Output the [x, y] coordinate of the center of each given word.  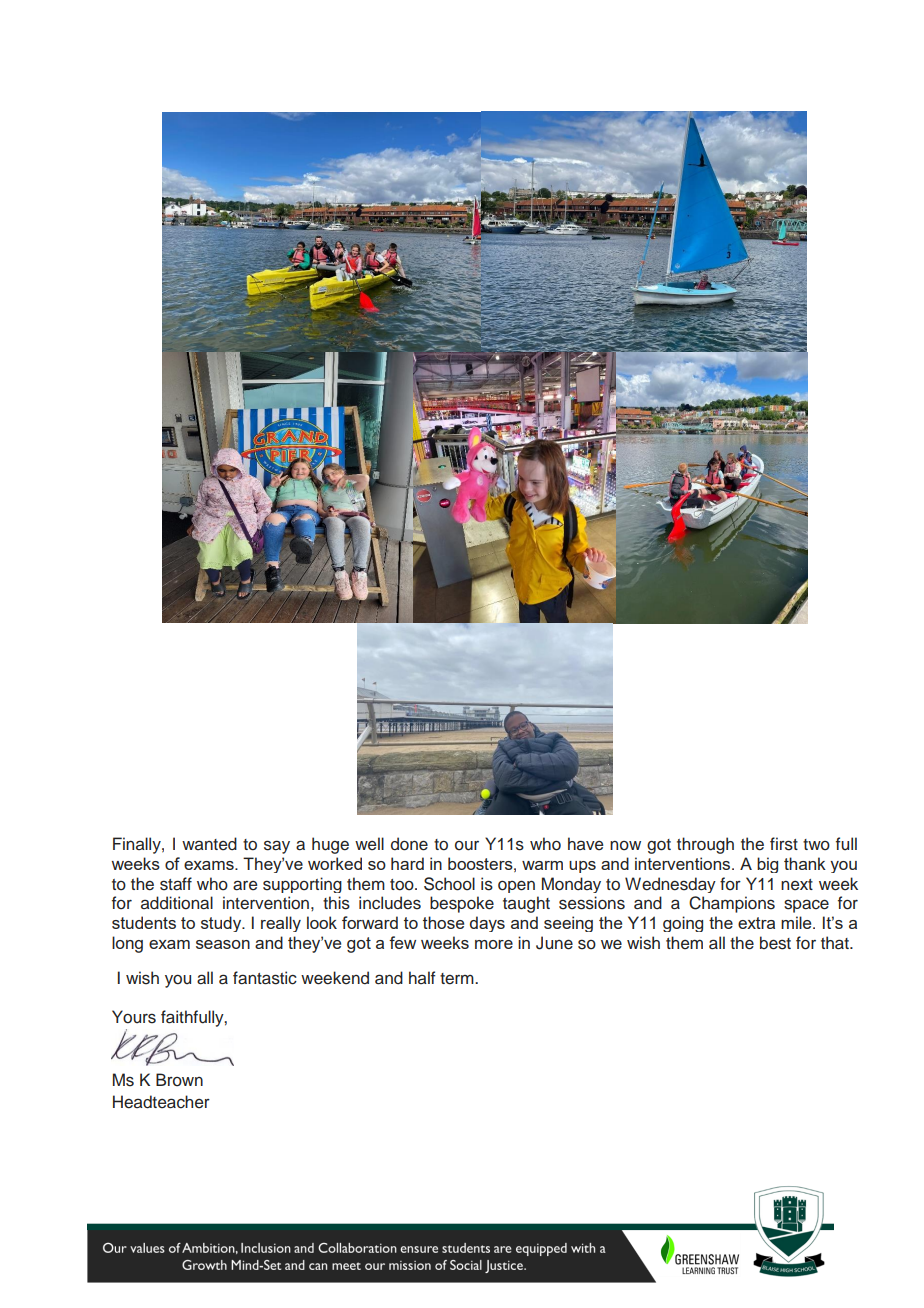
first [784, 844]
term [458, 979]
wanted [209, 844]
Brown [179, 1080]
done [409, 844]
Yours [134, 1017]
